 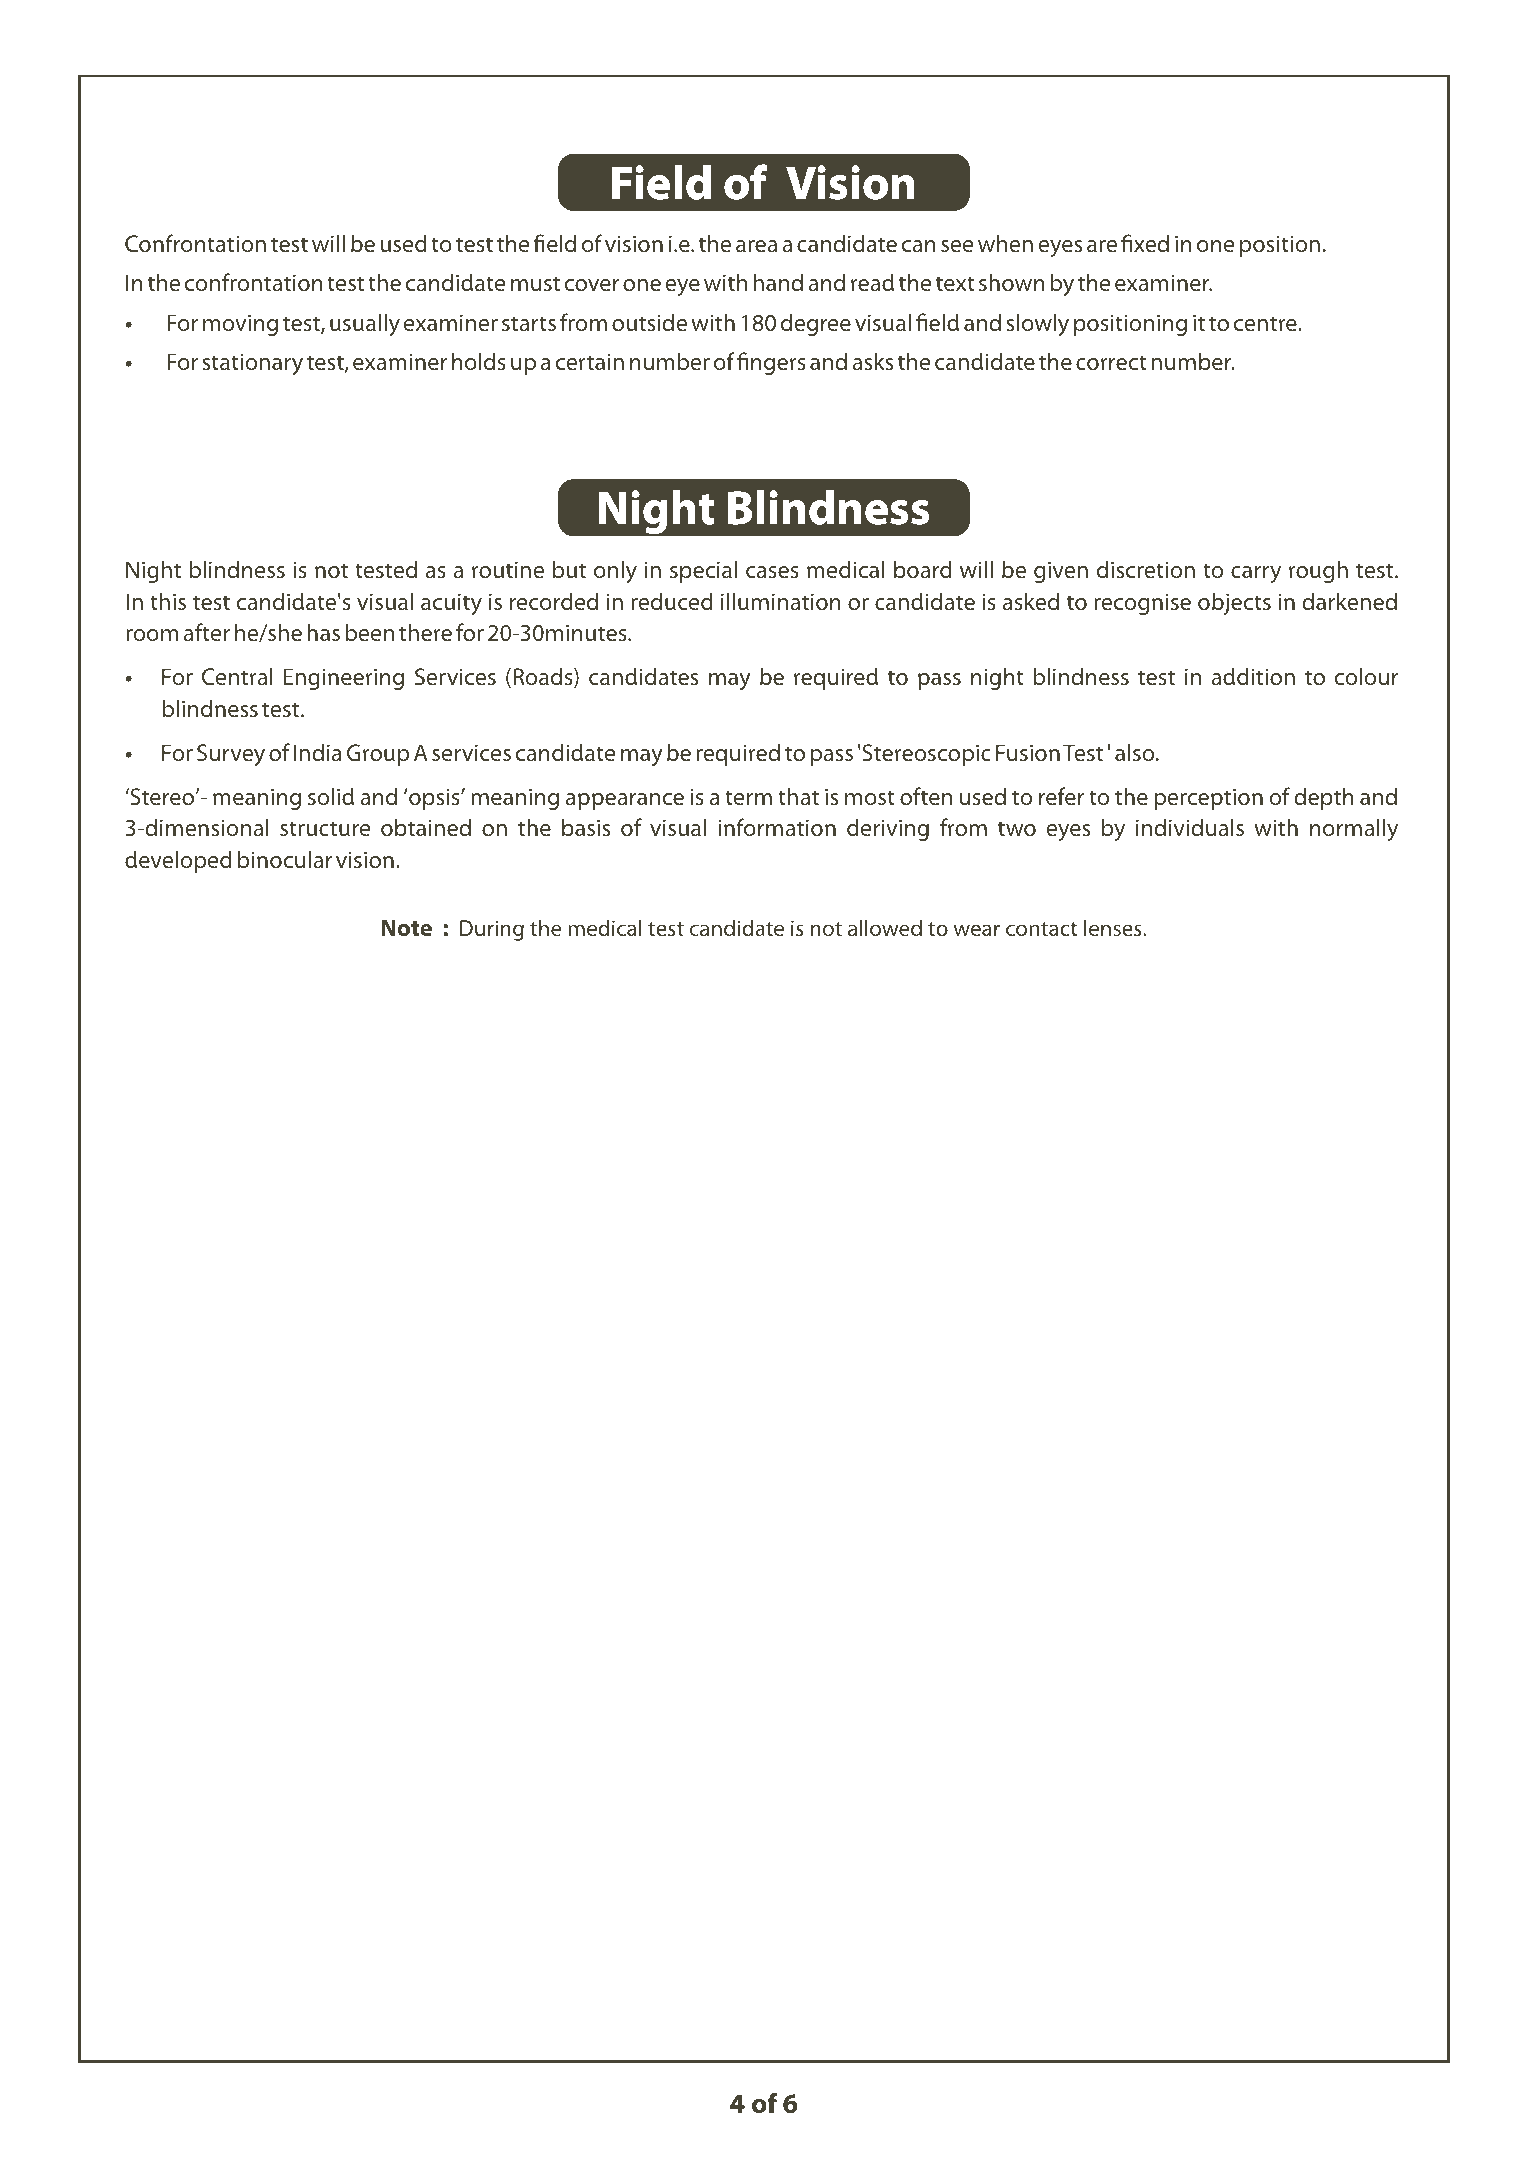 I want to click on Note, so click(x=406, y=927).
